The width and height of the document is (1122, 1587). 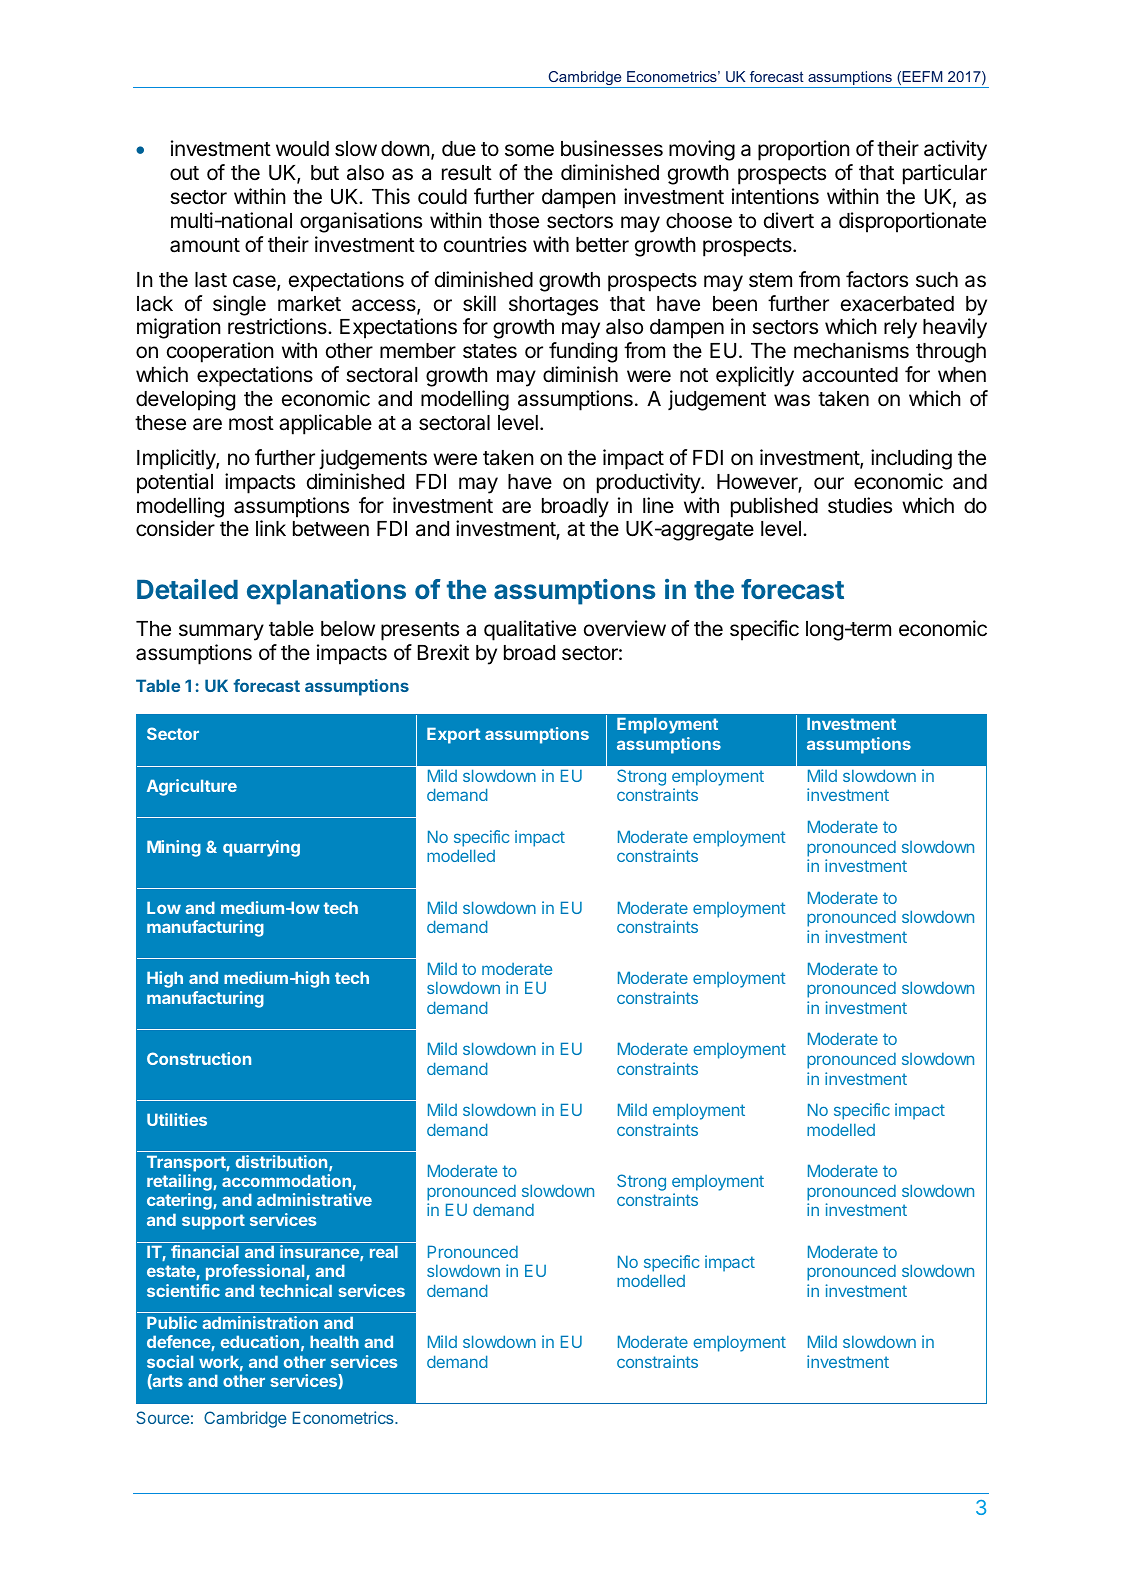 What do you see at coordinates (625, 628) in the document?
I see `overview` at bounding box center [625, 628].
